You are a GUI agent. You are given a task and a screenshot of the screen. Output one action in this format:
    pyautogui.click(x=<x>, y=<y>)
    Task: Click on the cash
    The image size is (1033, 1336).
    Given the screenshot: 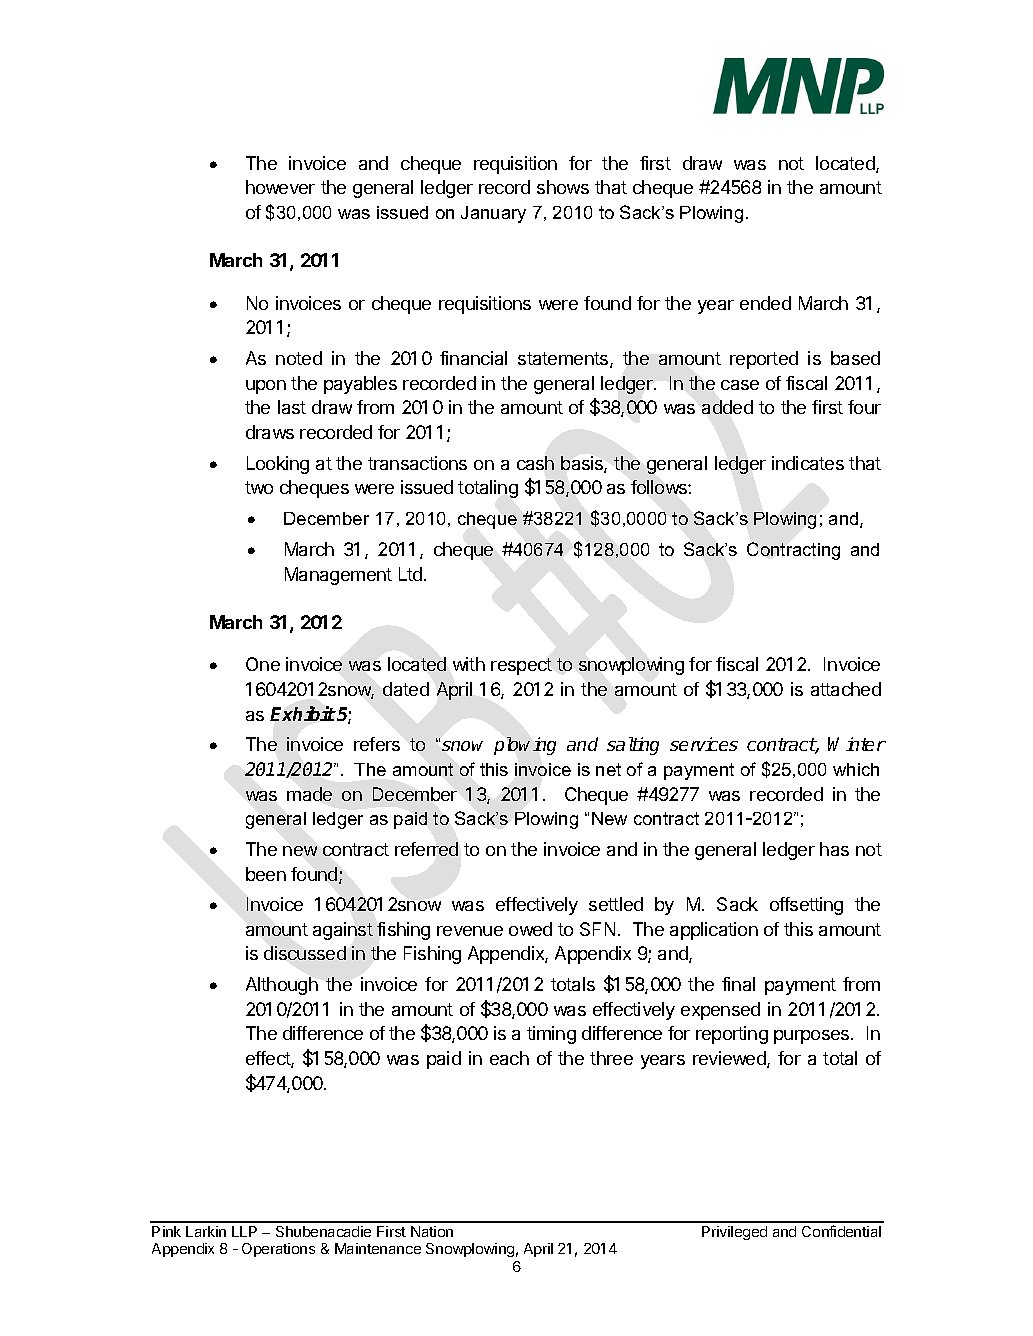 What is the action you would take?
    pyautogui.click(x=535, y=463)
